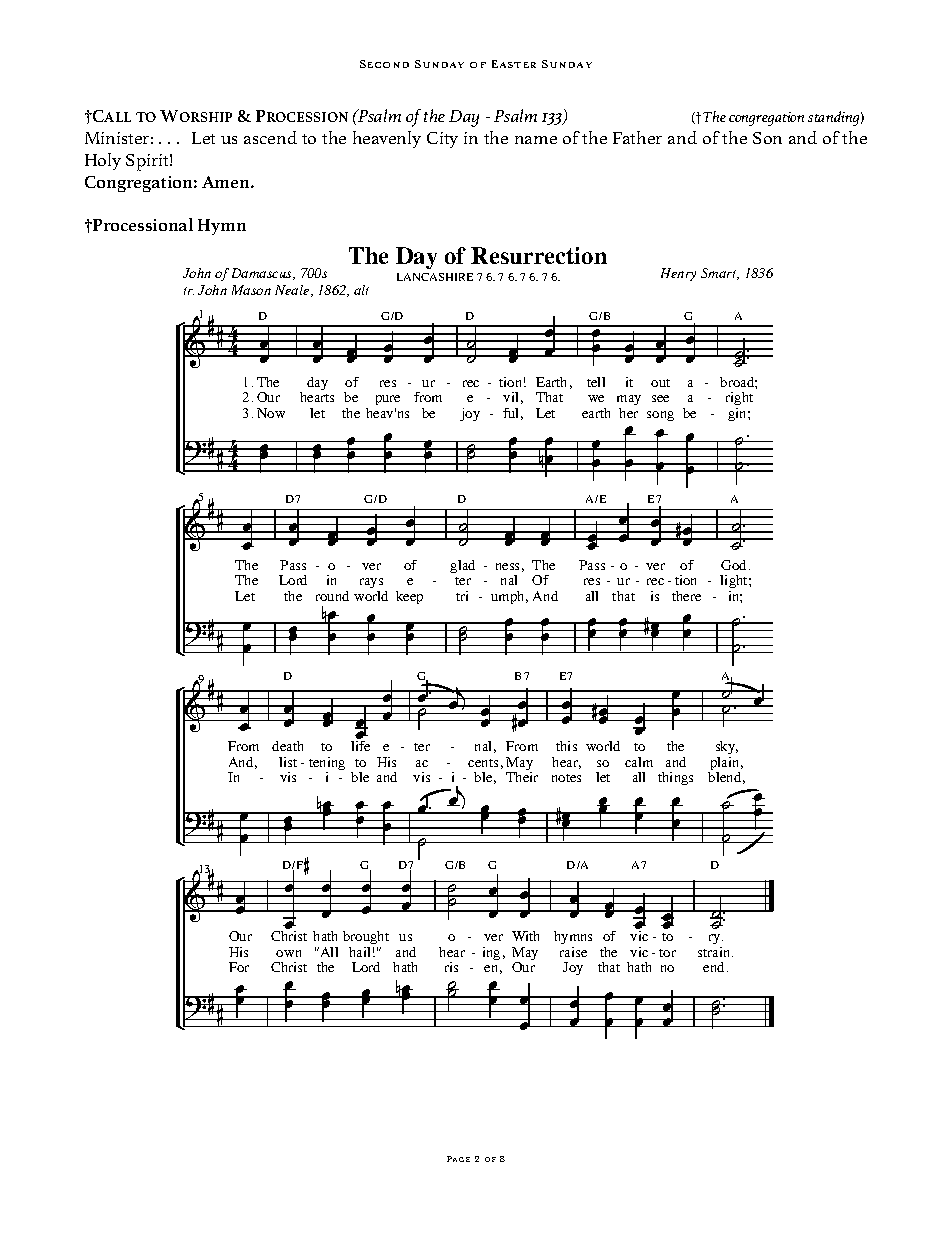 This screenshot has width=952, height=1233. Describe the element at coordinates (384, 64) in the screenshot. I see `Second` at that location.
